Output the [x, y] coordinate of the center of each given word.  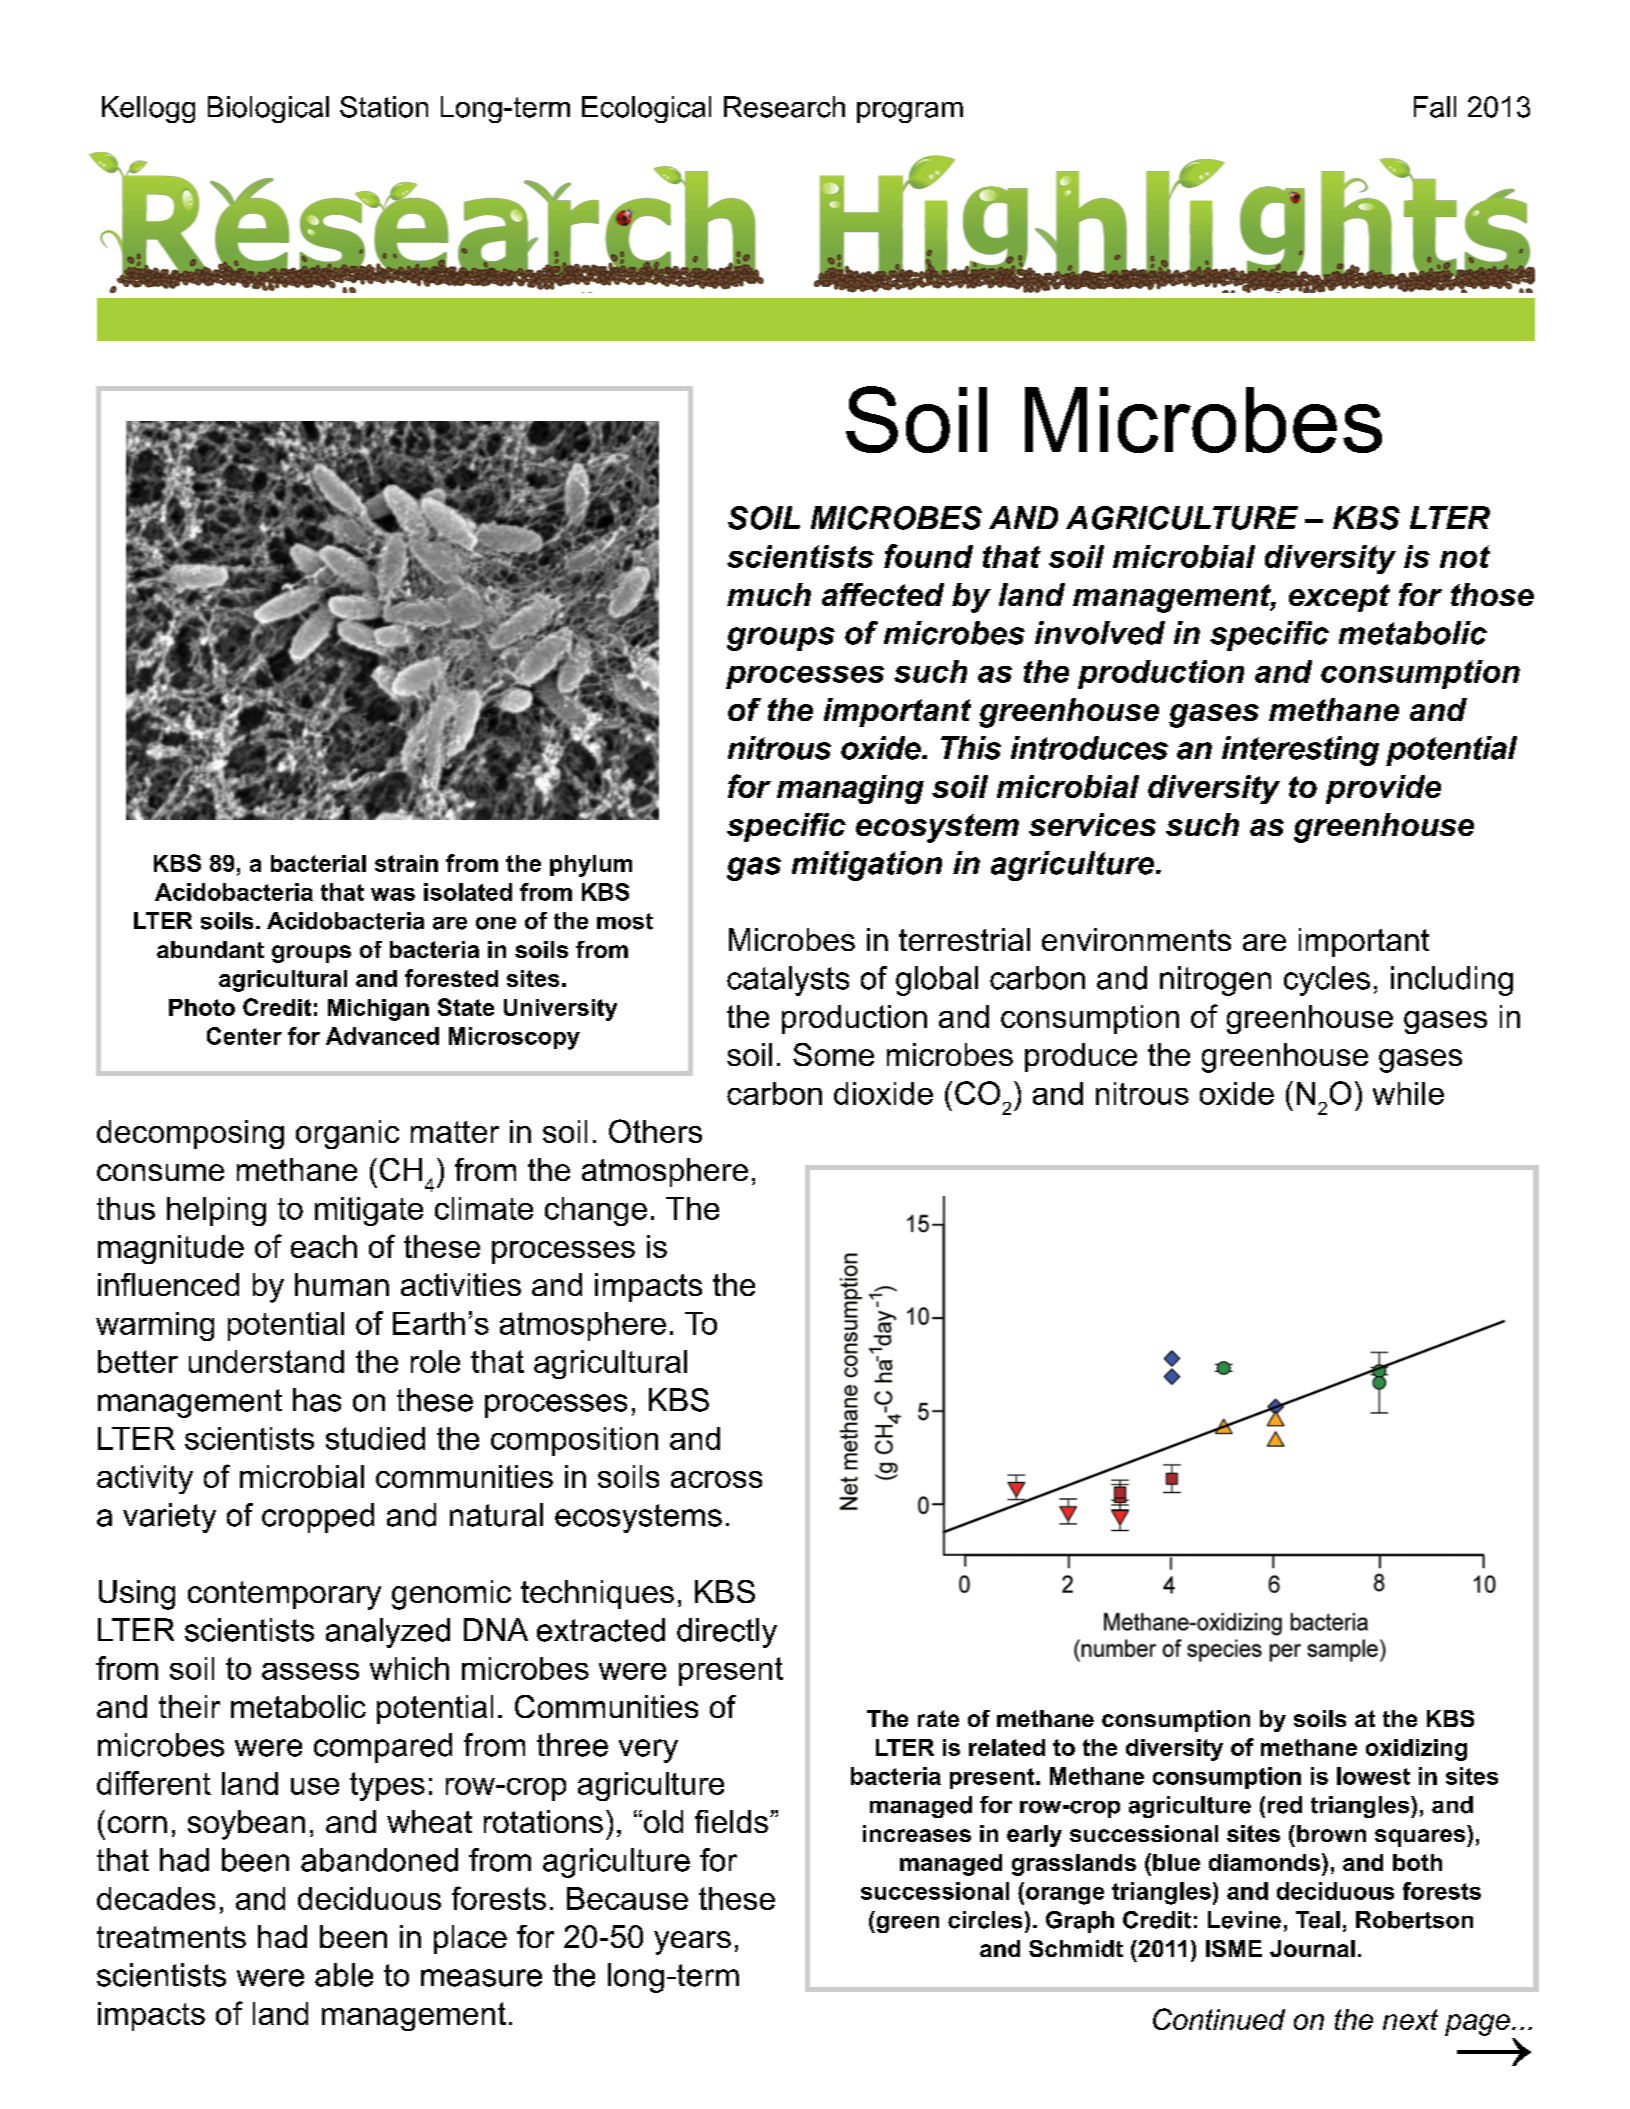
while [1408, 1093]
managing [850, 789]
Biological [268, 109]
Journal [1312, 1948]
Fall [1435, 107]
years [692, 1943]
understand [266, 1361]
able [344, 1975]
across [716, 1479]
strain [406, 863]
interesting [1300, 751]
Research [784, 107]
